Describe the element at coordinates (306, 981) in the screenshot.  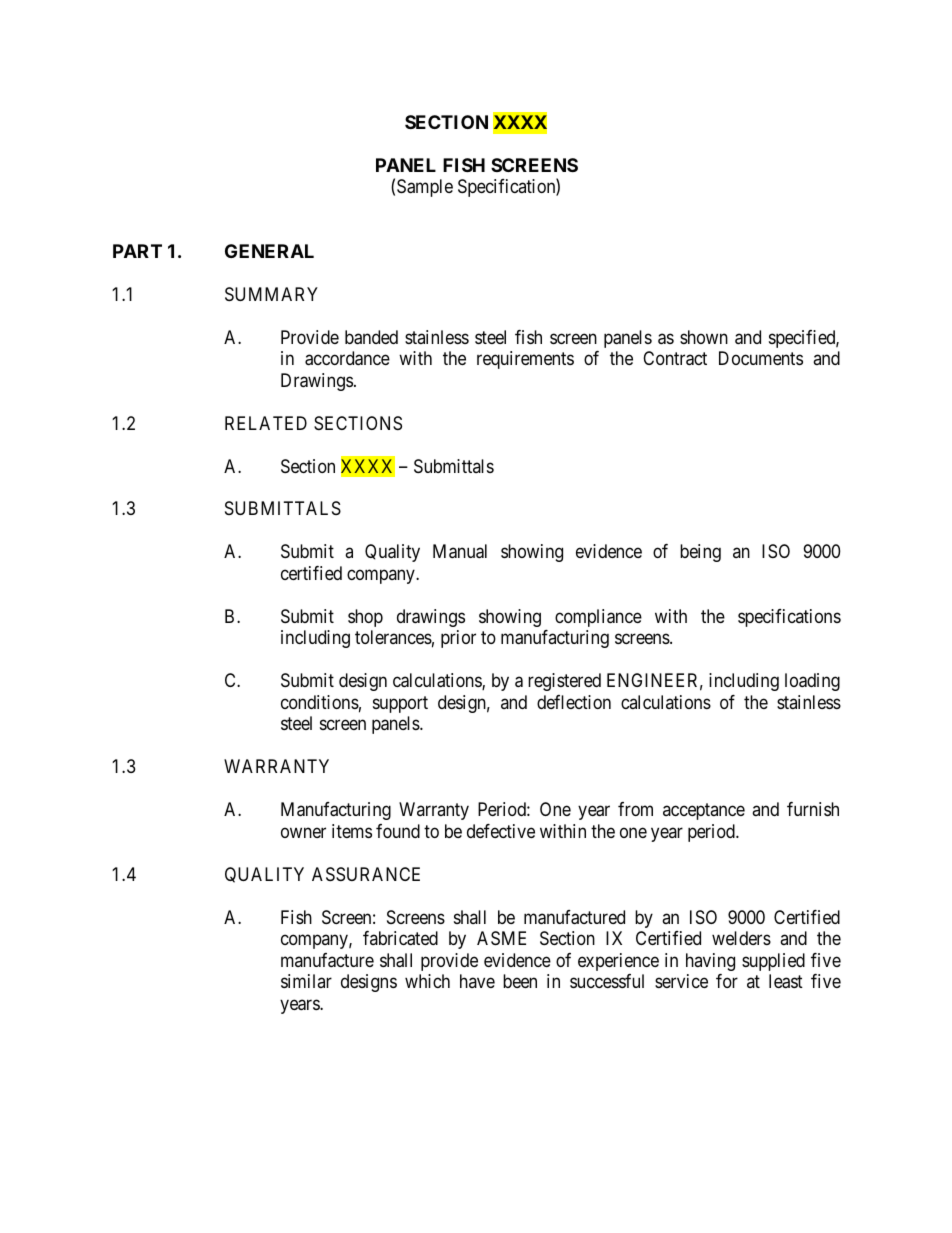
I see `similar` at that location.
